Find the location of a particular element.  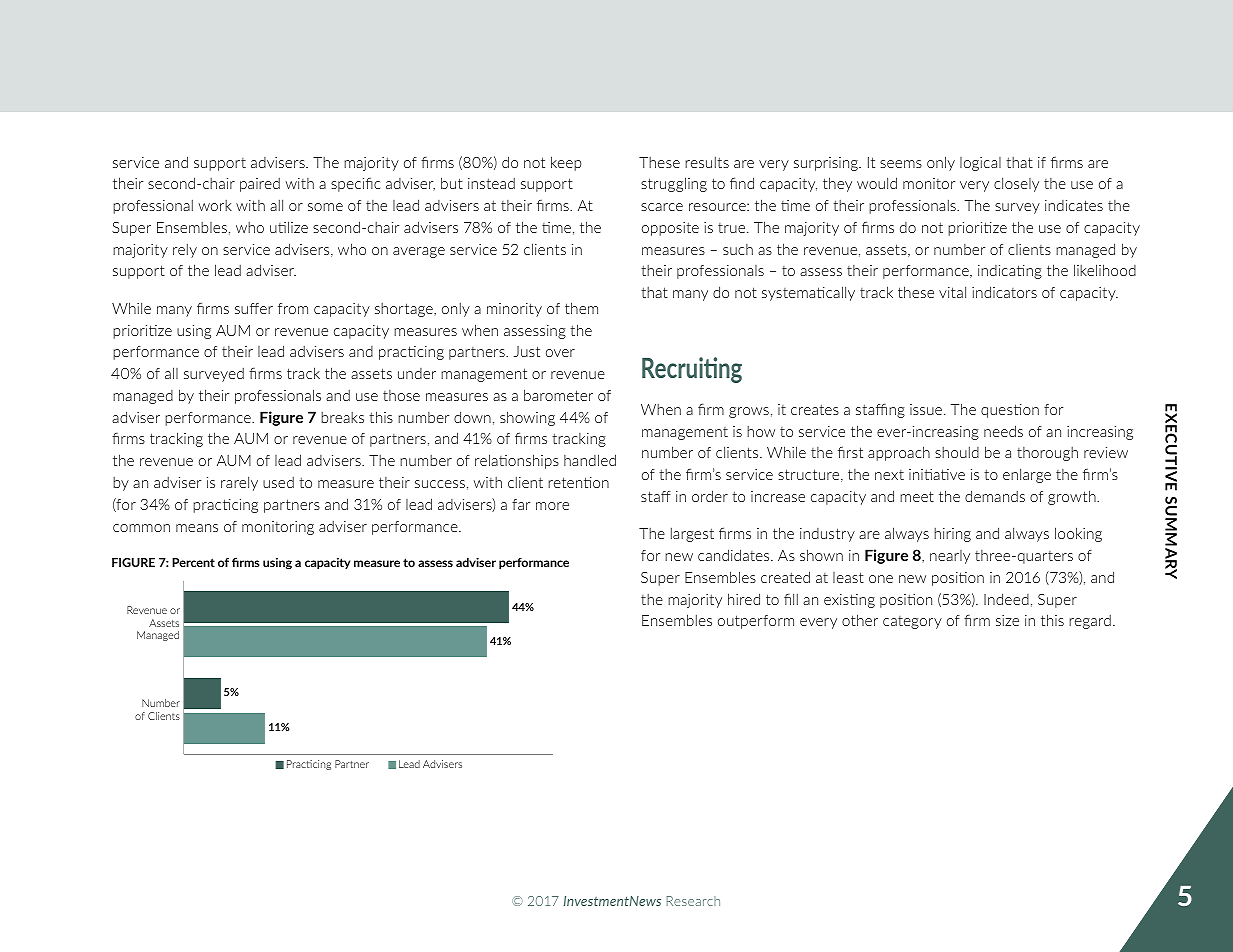

closely is located at coordinates (1016, 184).
